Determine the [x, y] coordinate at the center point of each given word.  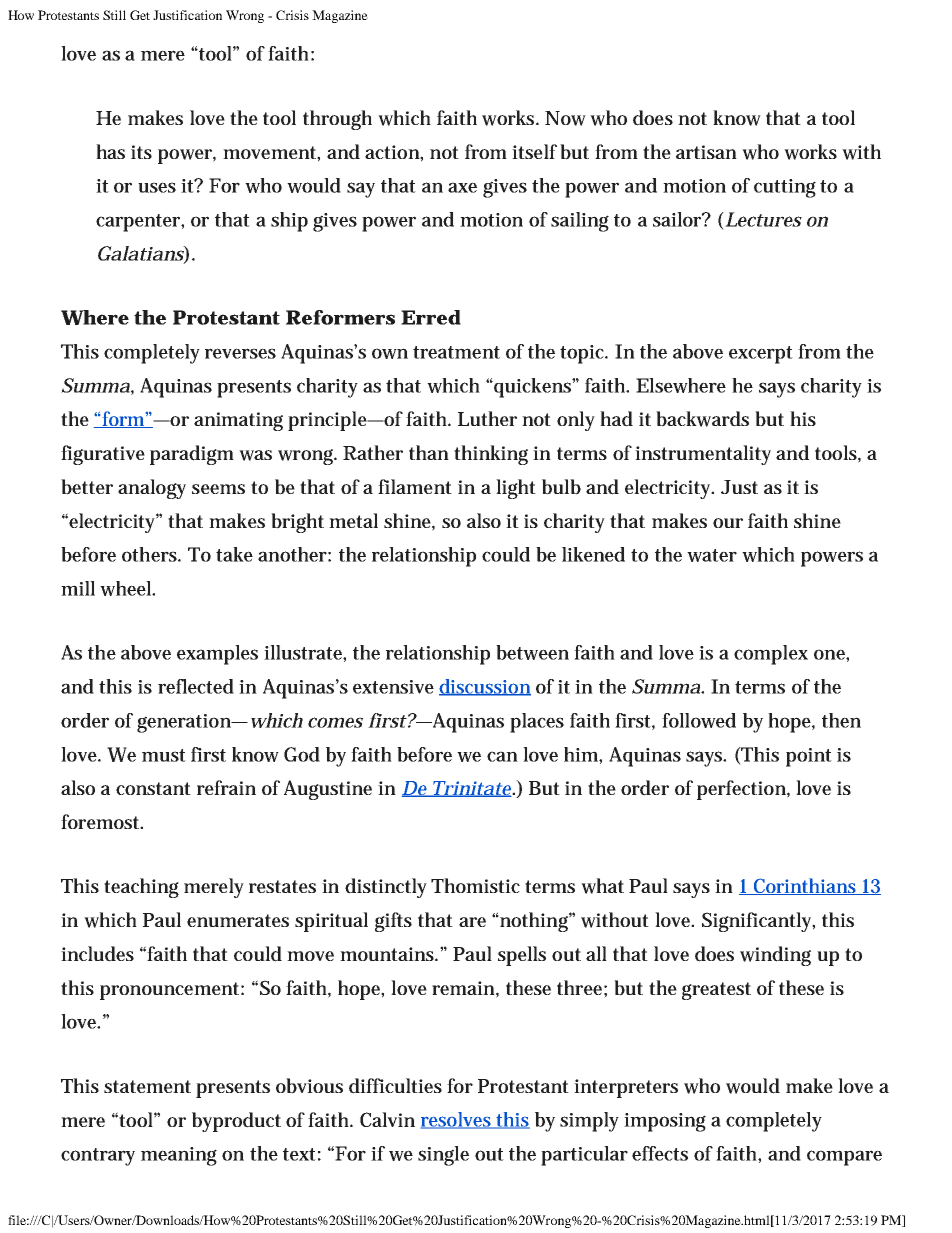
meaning [179, 1156]
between [532, 652]
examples [217, 655]
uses [157, 187]
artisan [706, 152]
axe [462, 187]
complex [771, 655]
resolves [457, 1120]
